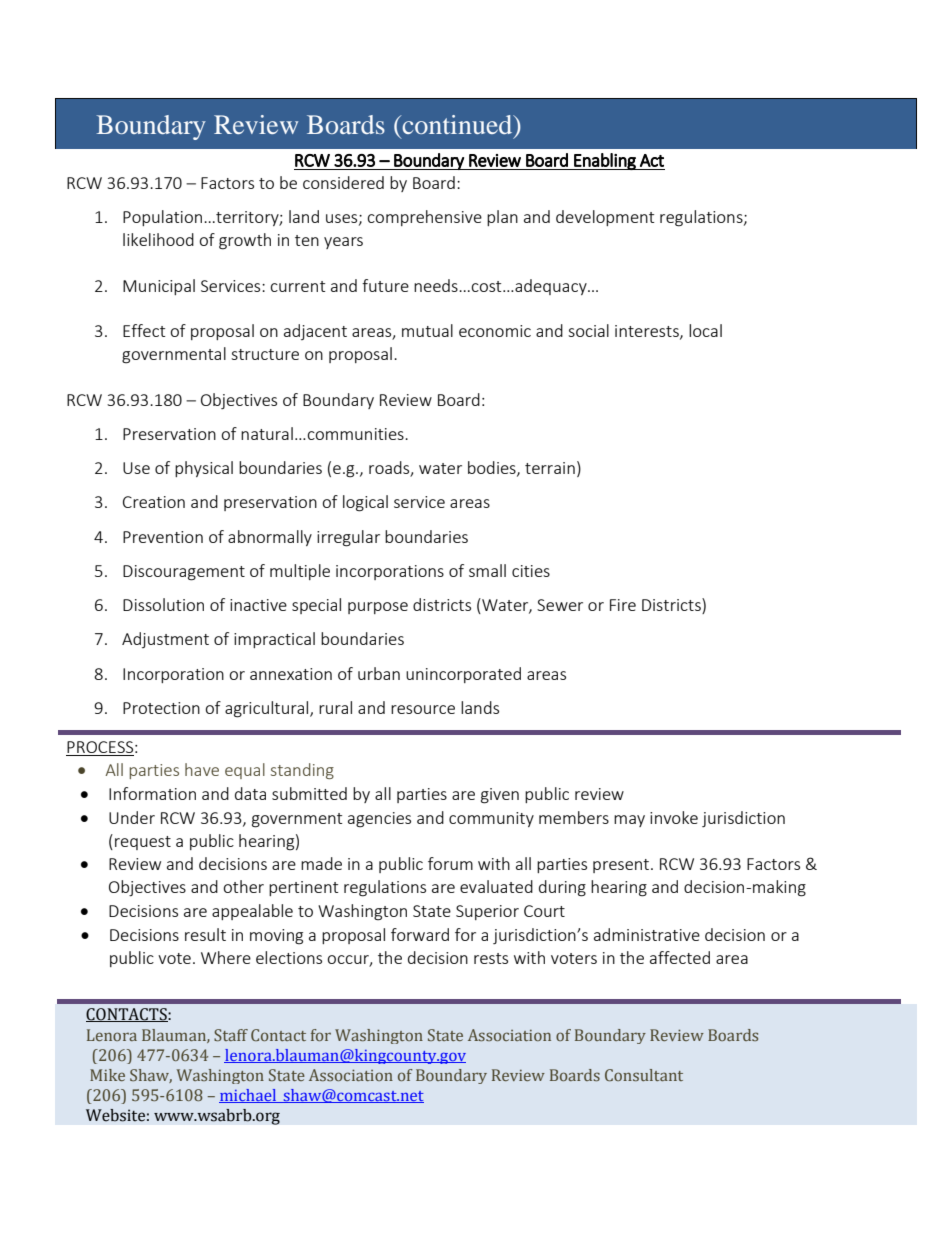 Image resolution: width=952 pixels, height=1233 pixels. What do you see at coordinates (379, 820) in the screenshot?
I see `agencies` at bounding box center [379, 820].
